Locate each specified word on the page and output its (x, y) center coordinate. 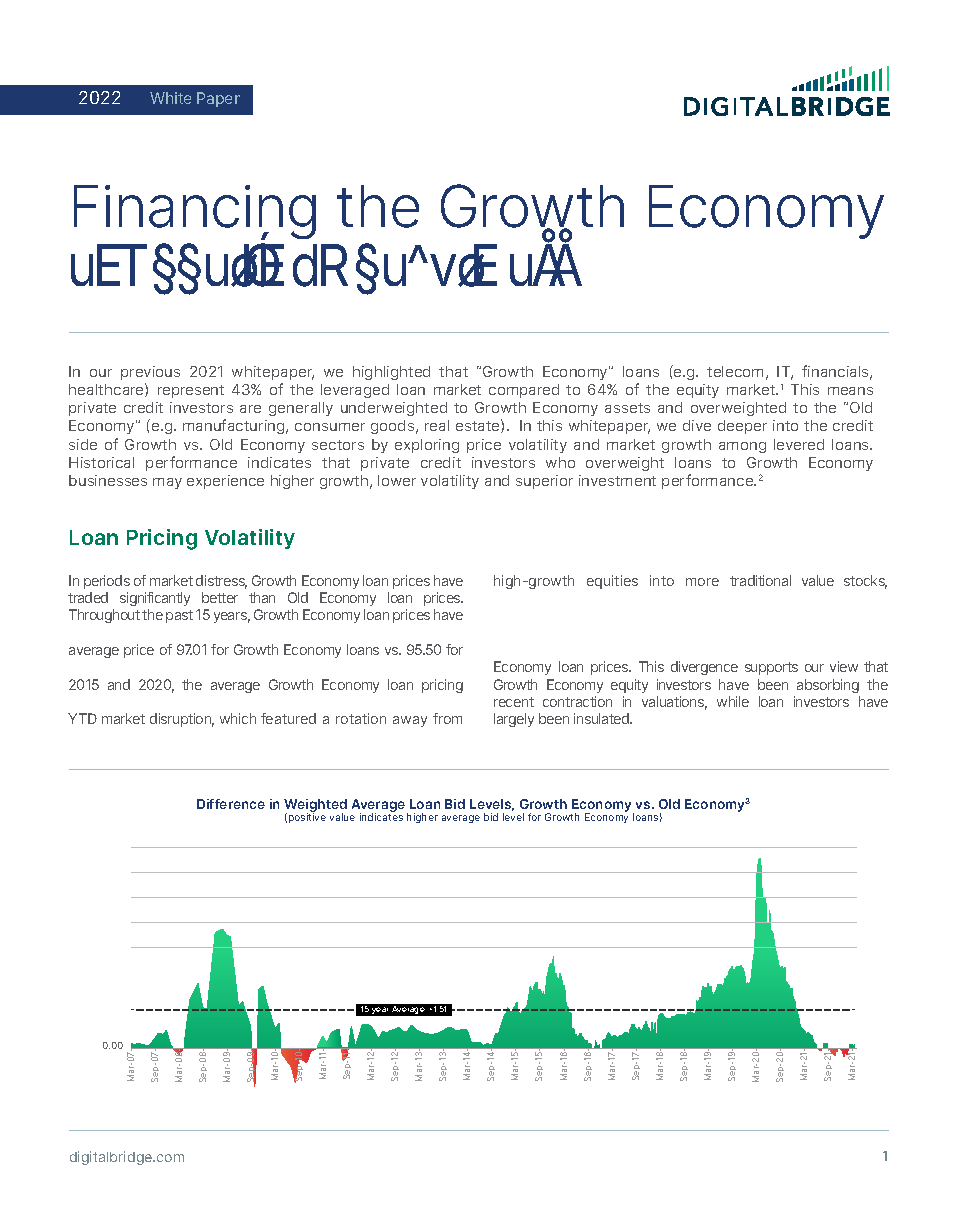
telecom (735, 371)
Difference (231, 804)
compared (524, 391)
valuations (674, 703)
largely (514, 720)
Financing (195, 212)
